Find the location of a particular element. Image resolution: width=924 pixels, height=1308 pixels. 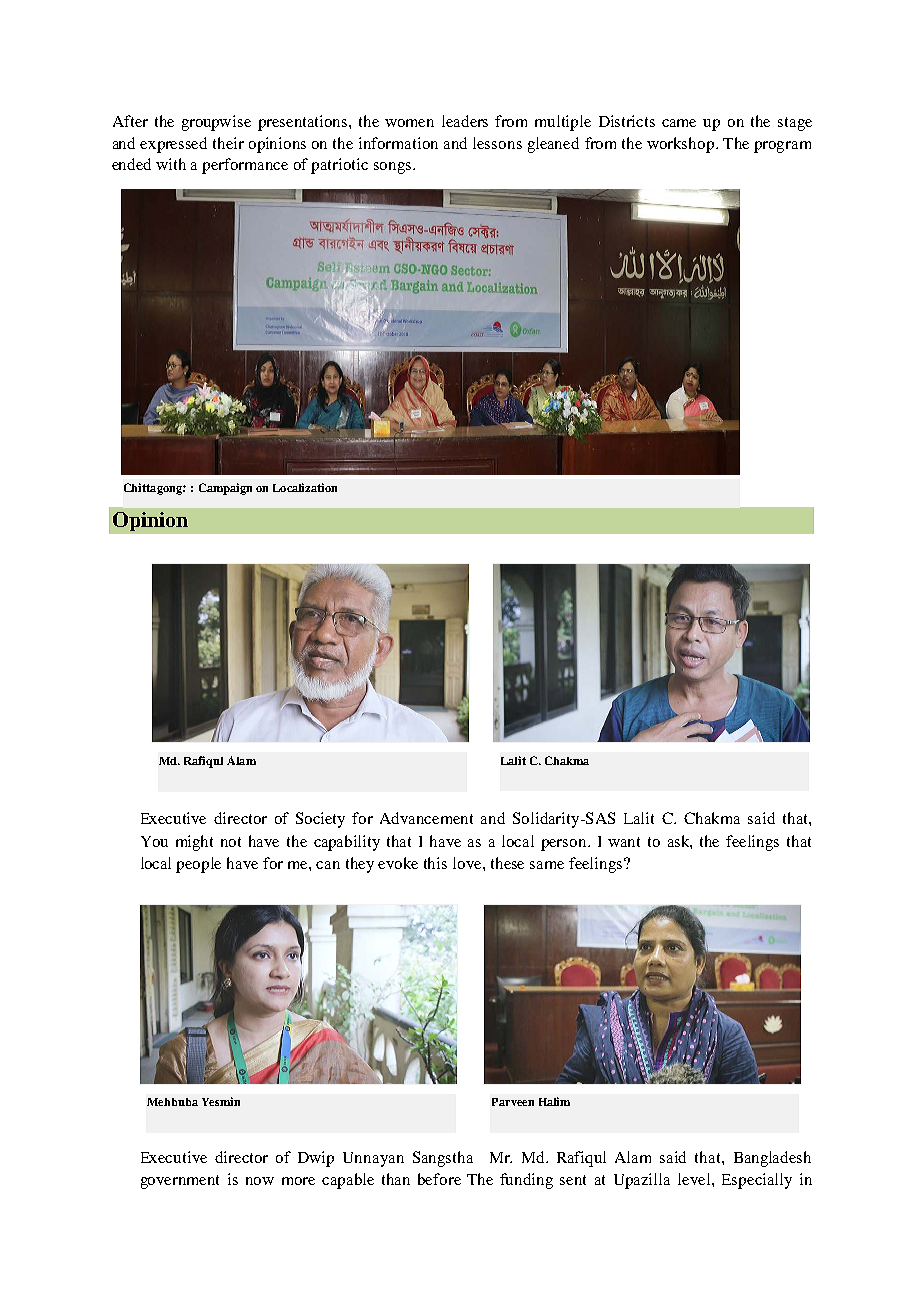

workshop is located at coordinates (682, 145).
